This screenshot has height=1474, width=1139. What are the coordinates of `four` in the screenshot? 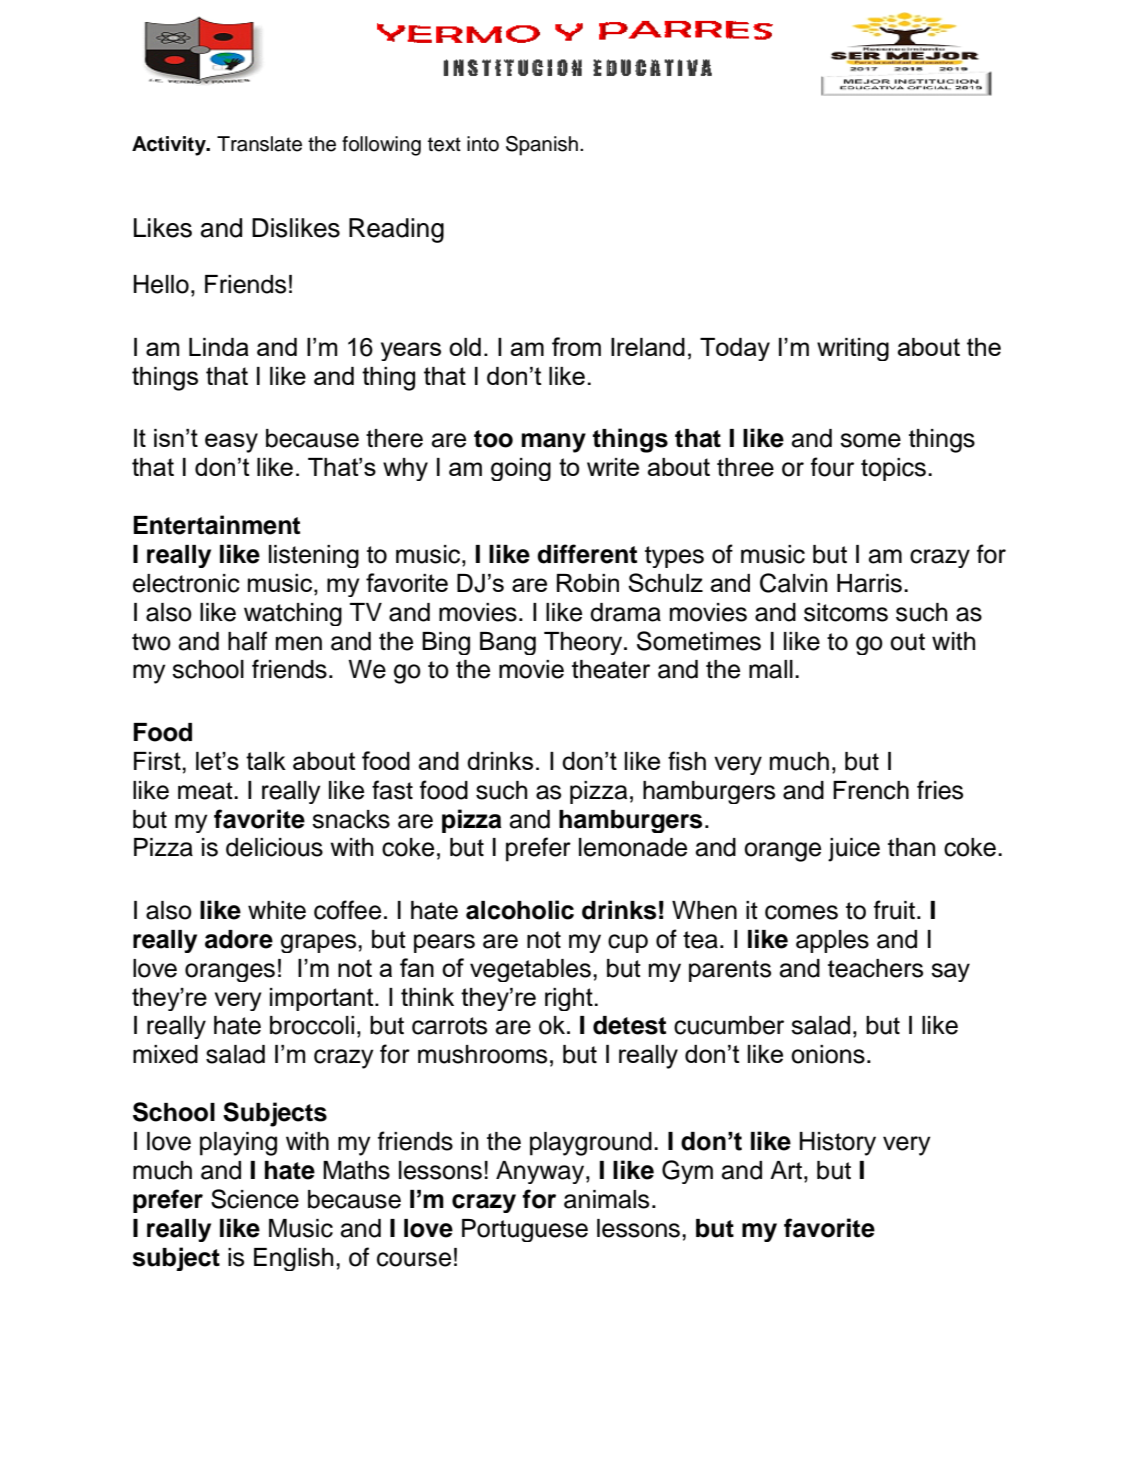 It's located at (832, 467).
